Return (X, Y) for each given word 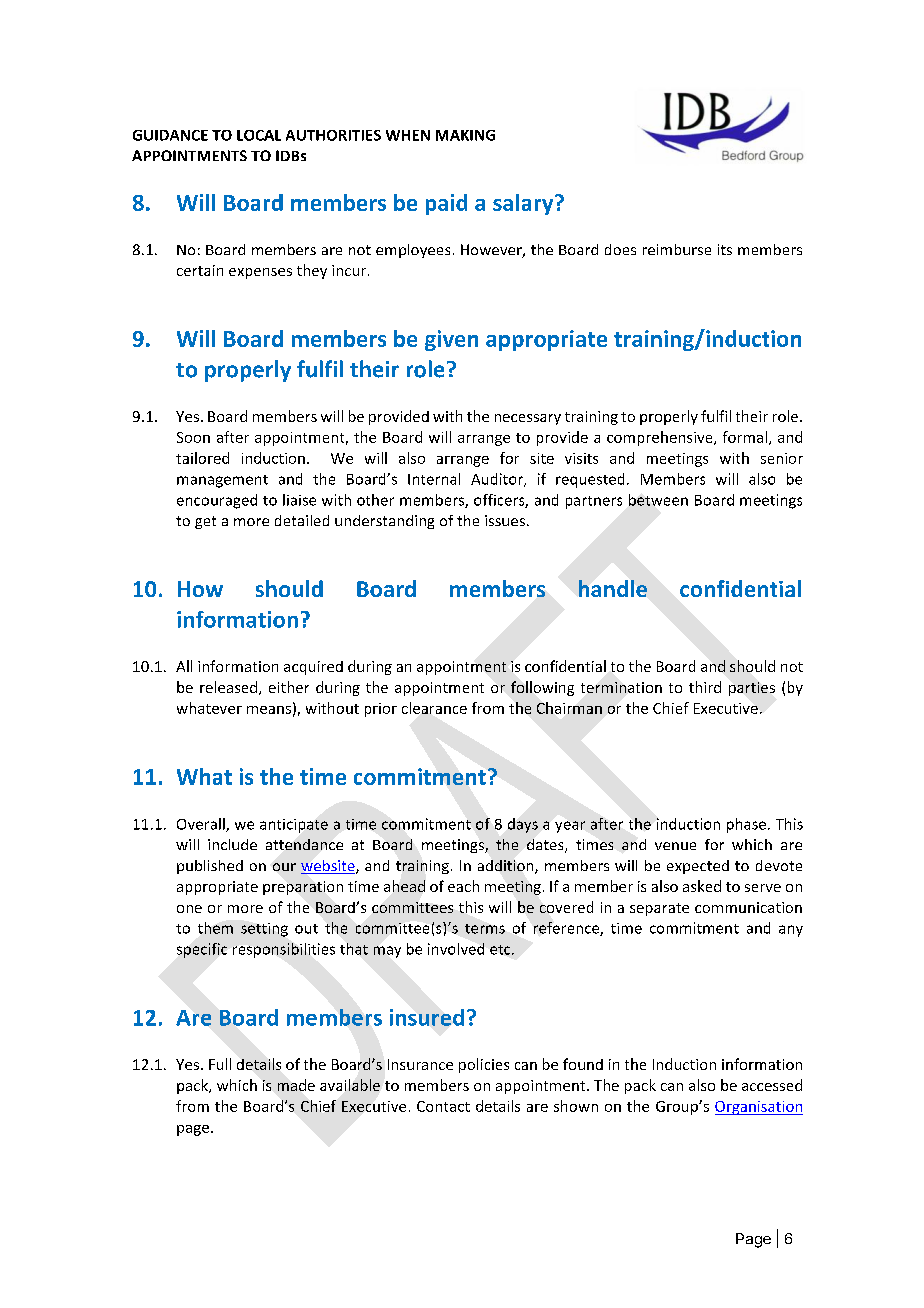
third (705, 687)
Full (220, 1064)
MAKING (465, 135)
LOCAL (259, 135)
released (230, 688)
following (542, 688)
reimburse (677, 249)
